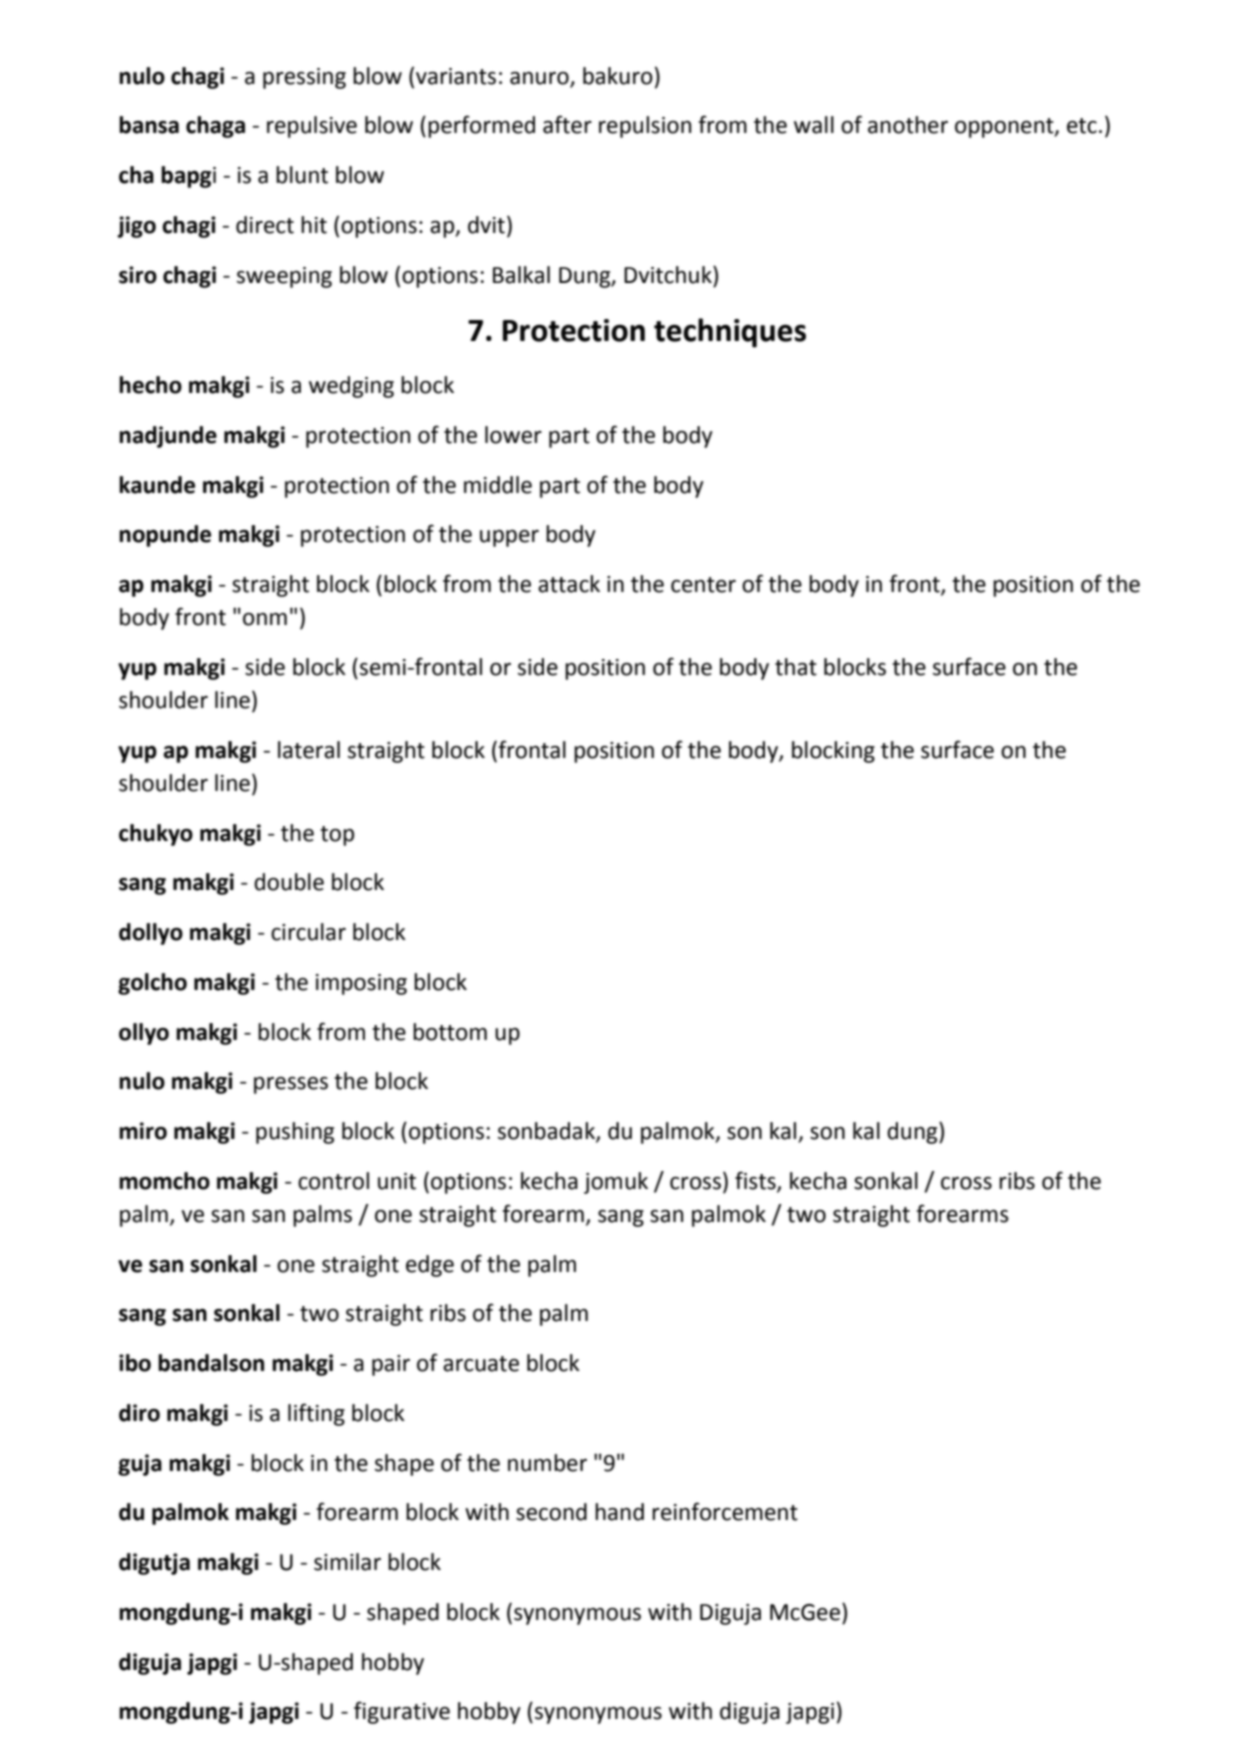 Image resolution: width=1245 pixels, height=1760 pixels. I want to click on another, so click(908, 125).
